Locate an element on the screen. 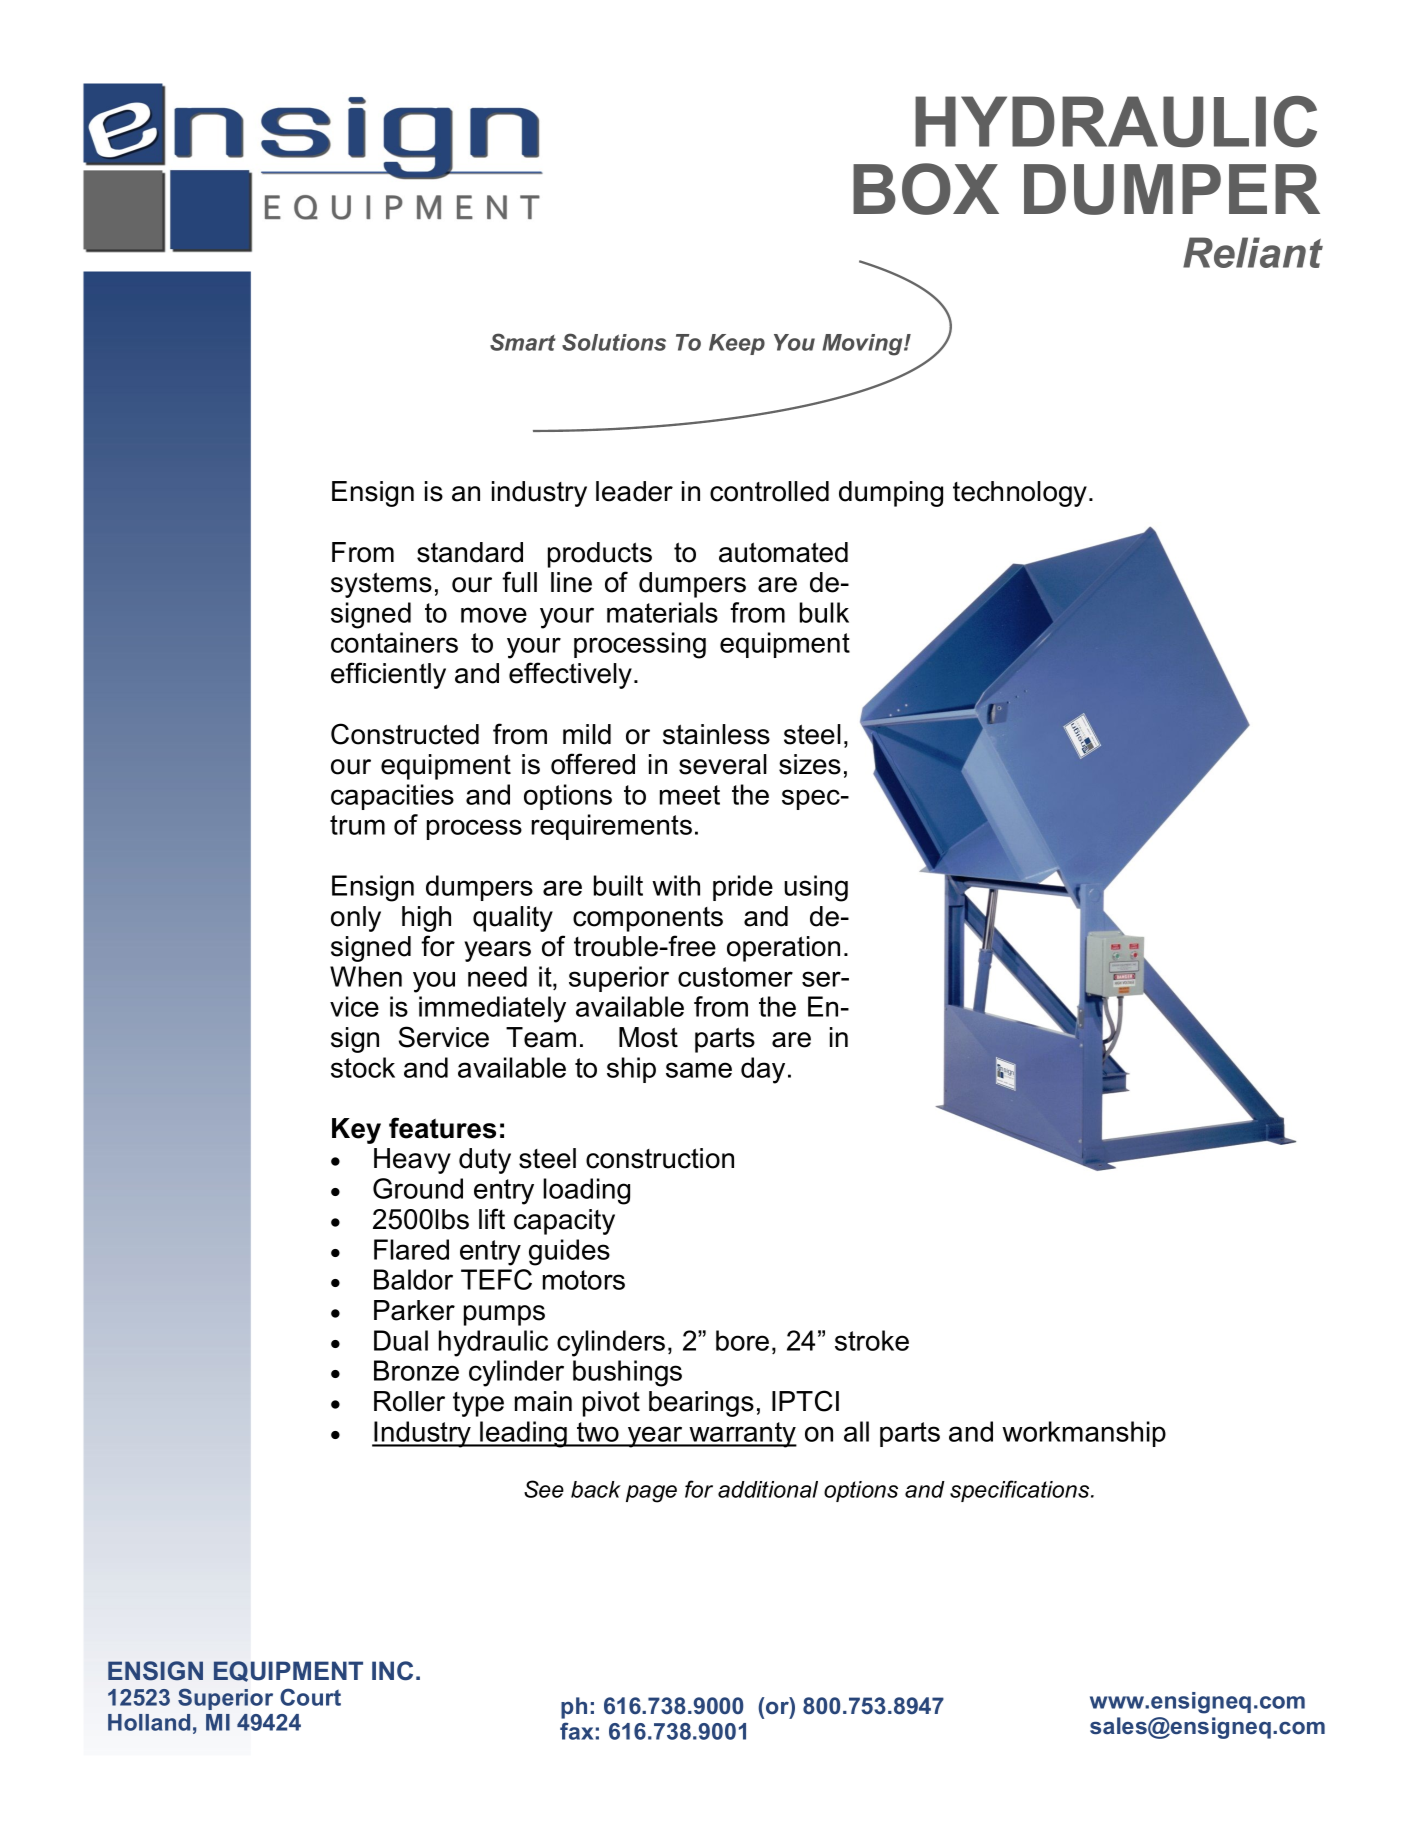  Court is located at coordinates (310, 1697).
